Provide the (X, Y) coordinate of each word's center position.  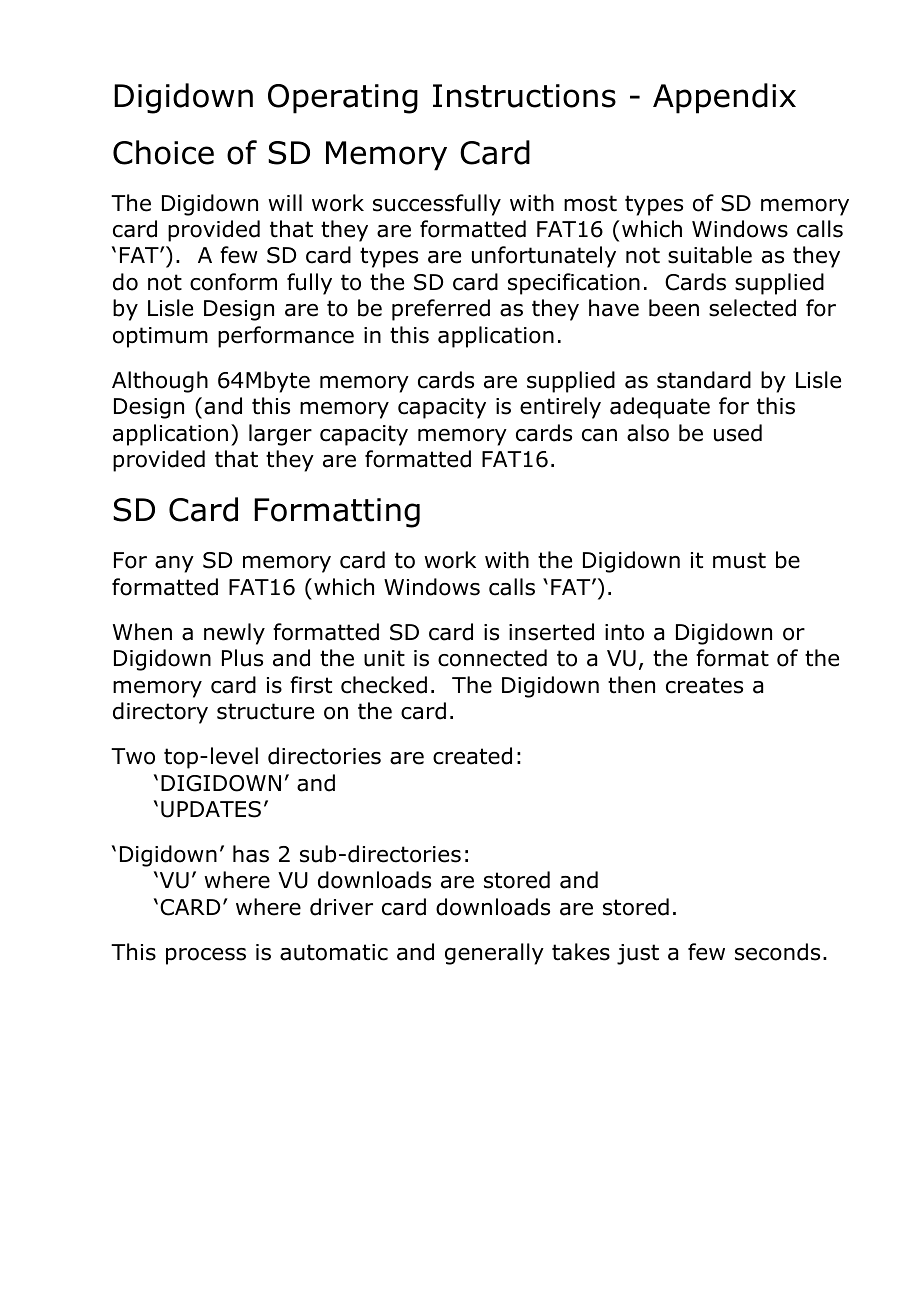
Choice (163, 152)
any (174, 564)
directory (160, 713)
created (472, 756)
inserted (551, 632)
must (739, 560)
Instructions (524, 96)
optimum (160, 337)
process (206, 956)
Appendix (724, 98)
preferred (441, 310)
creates (704, 685)
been (674, 308)
